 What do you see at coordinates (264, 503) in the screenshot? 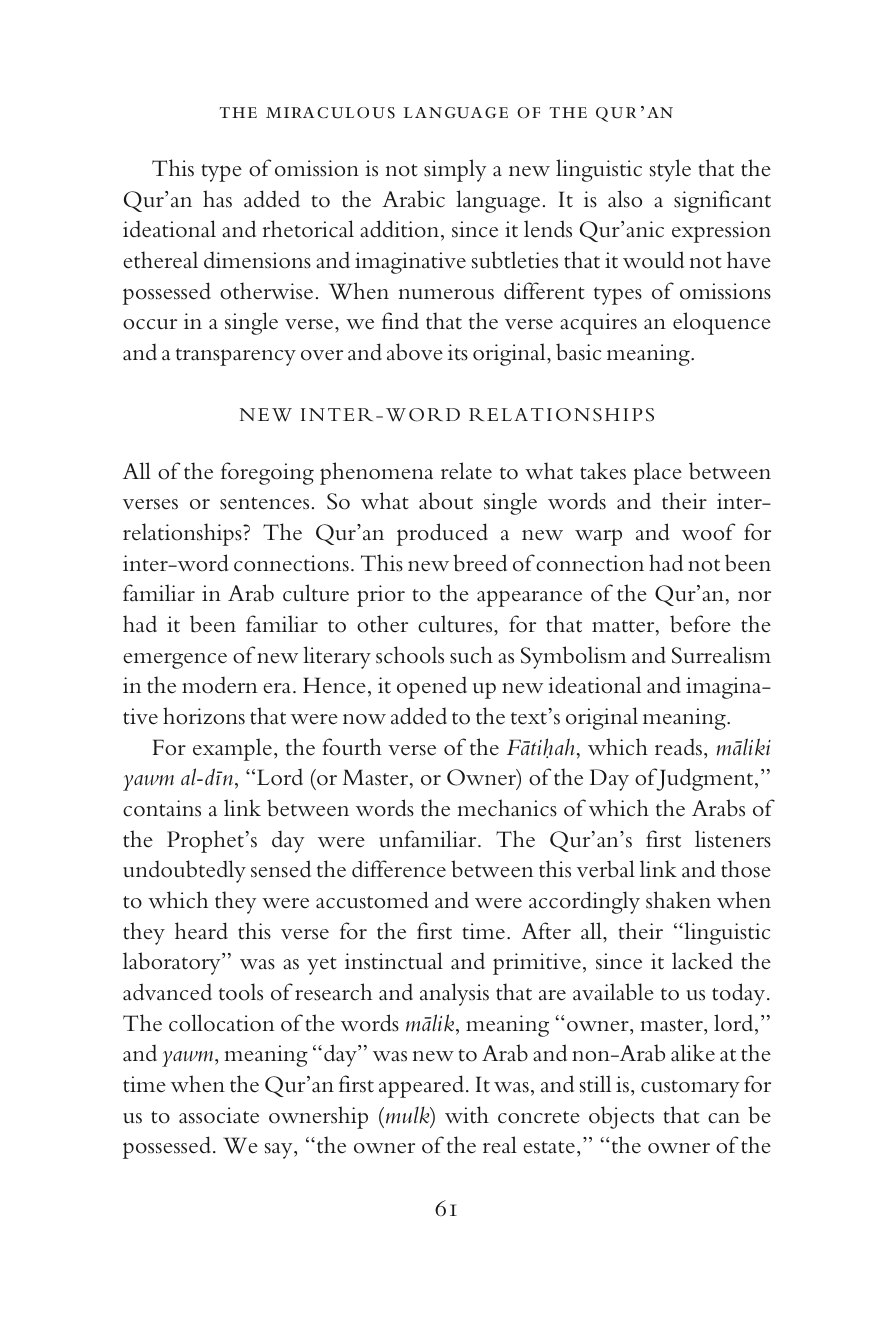
I see `sentences` at bounding box center [264, 503].
